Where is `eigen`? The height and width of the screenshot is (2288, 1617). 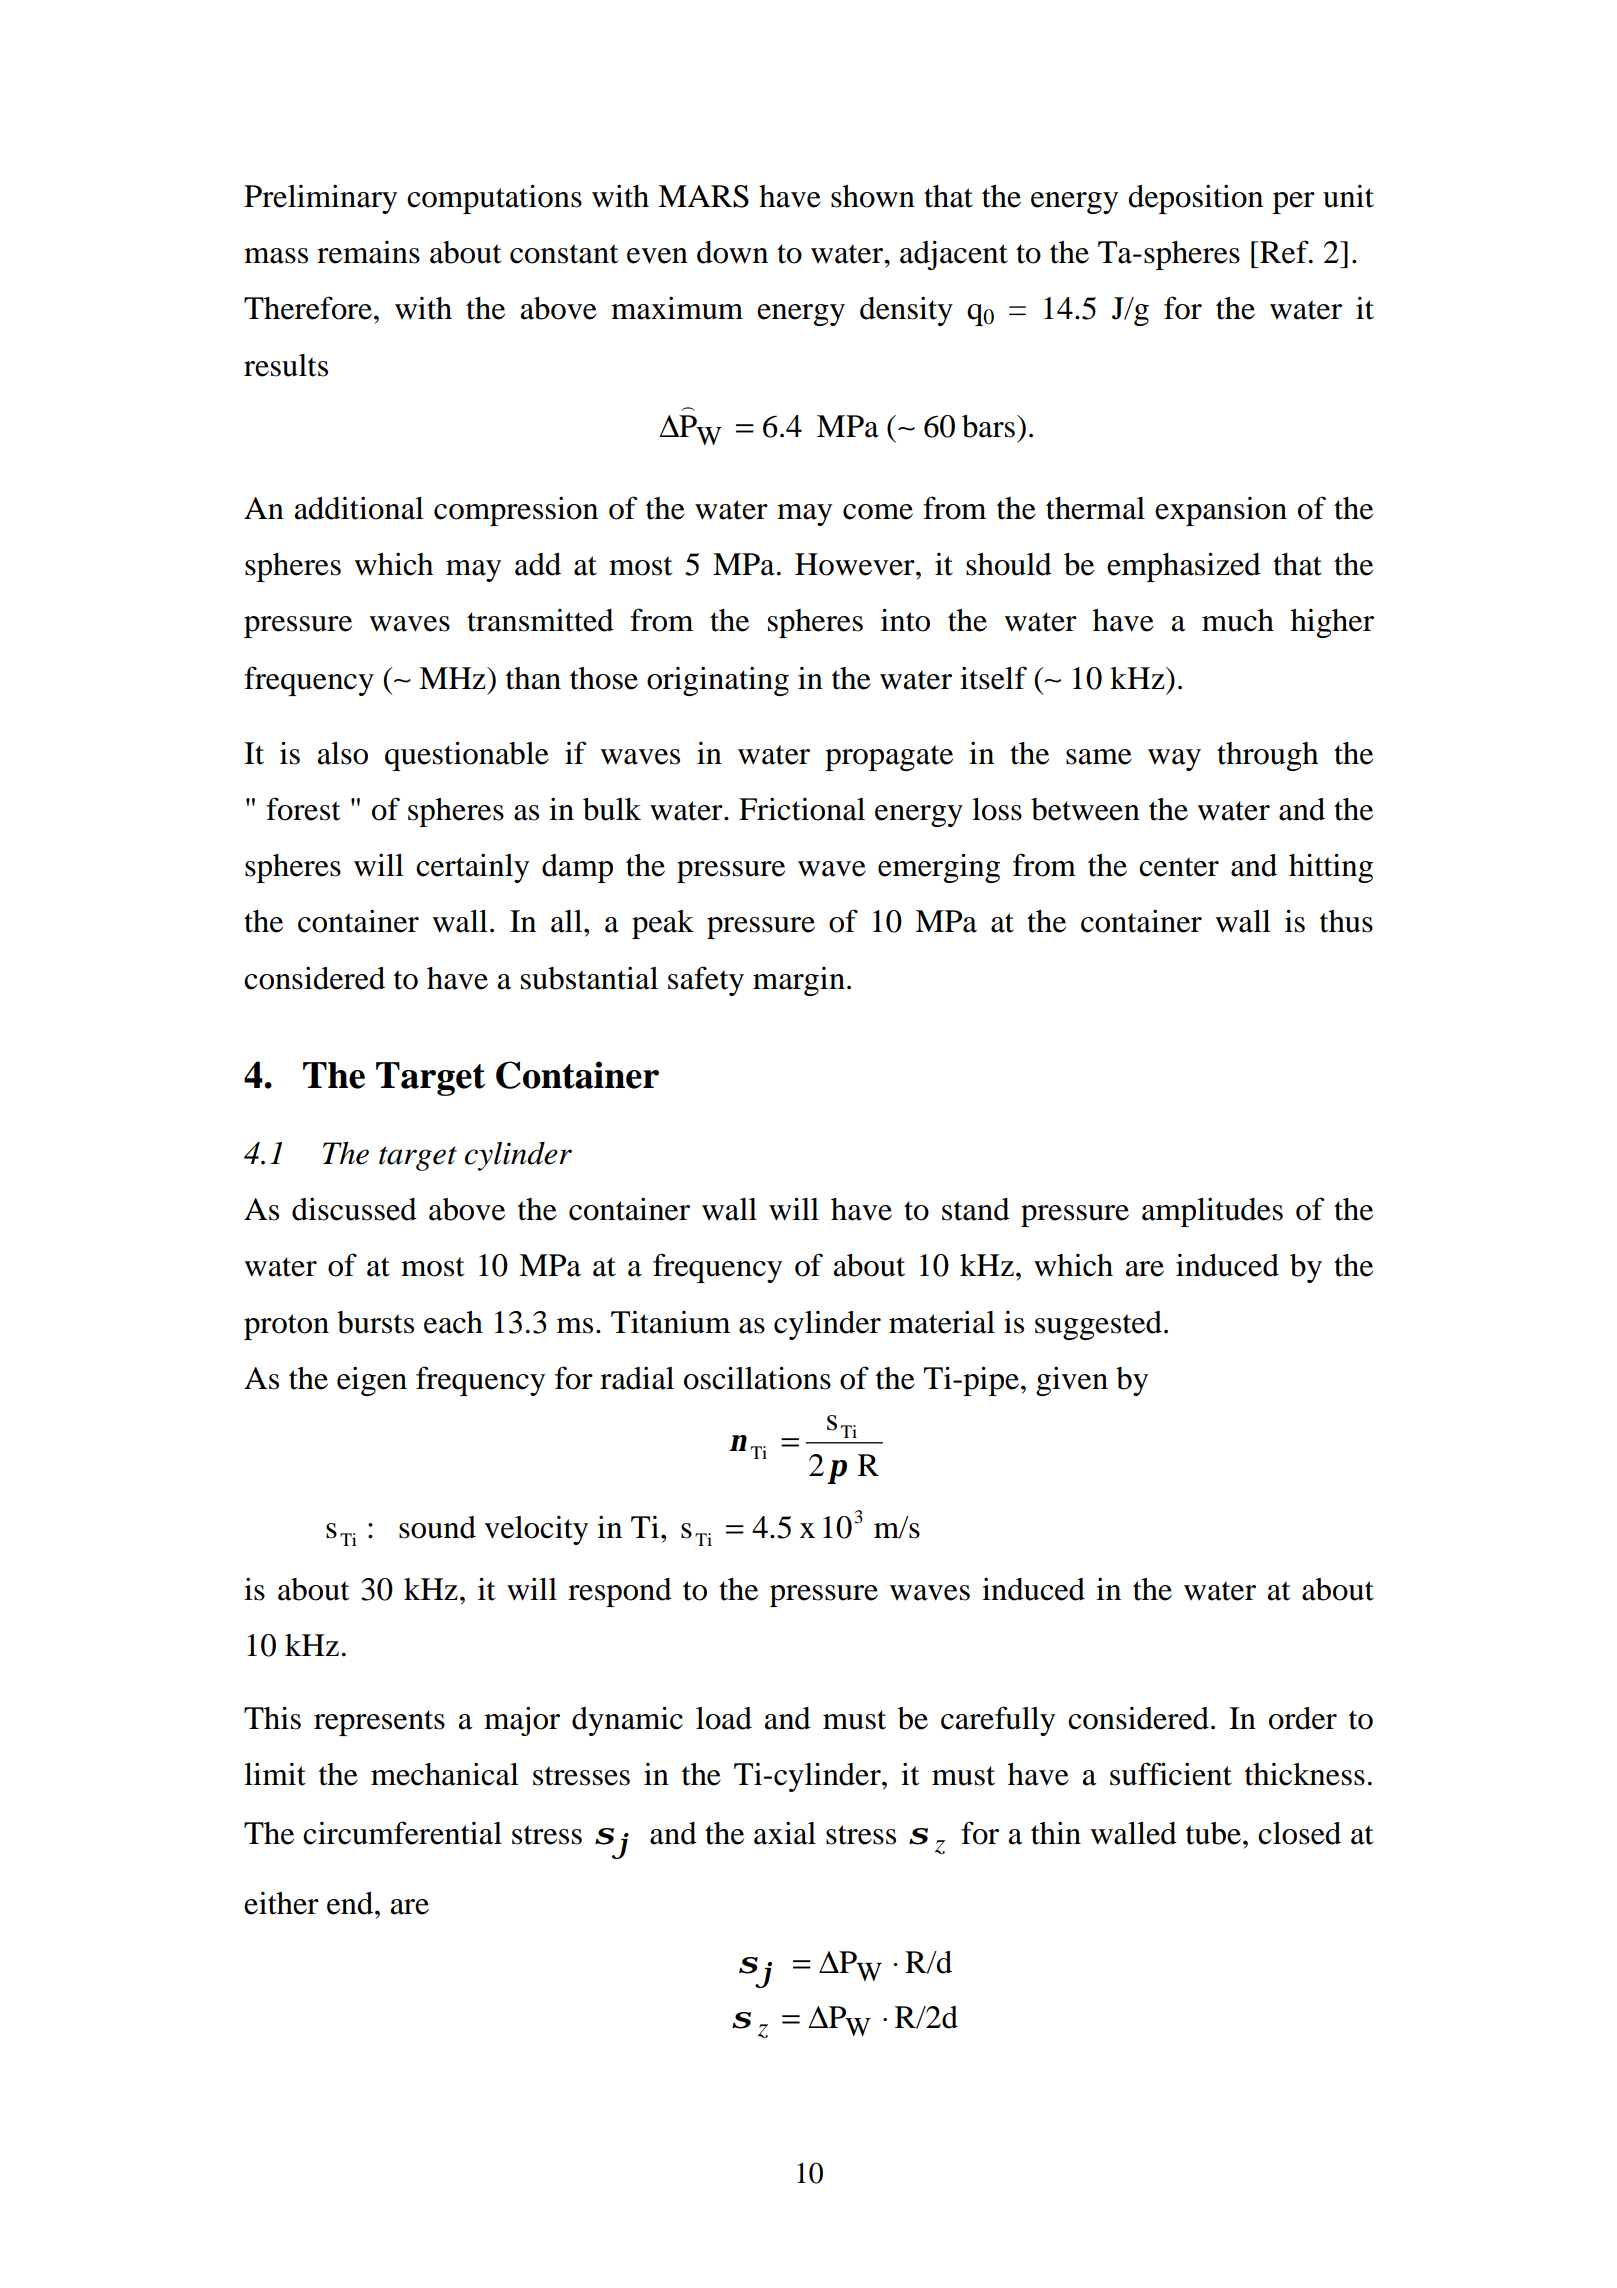 eigen is located at coordinates (372, 1381).
